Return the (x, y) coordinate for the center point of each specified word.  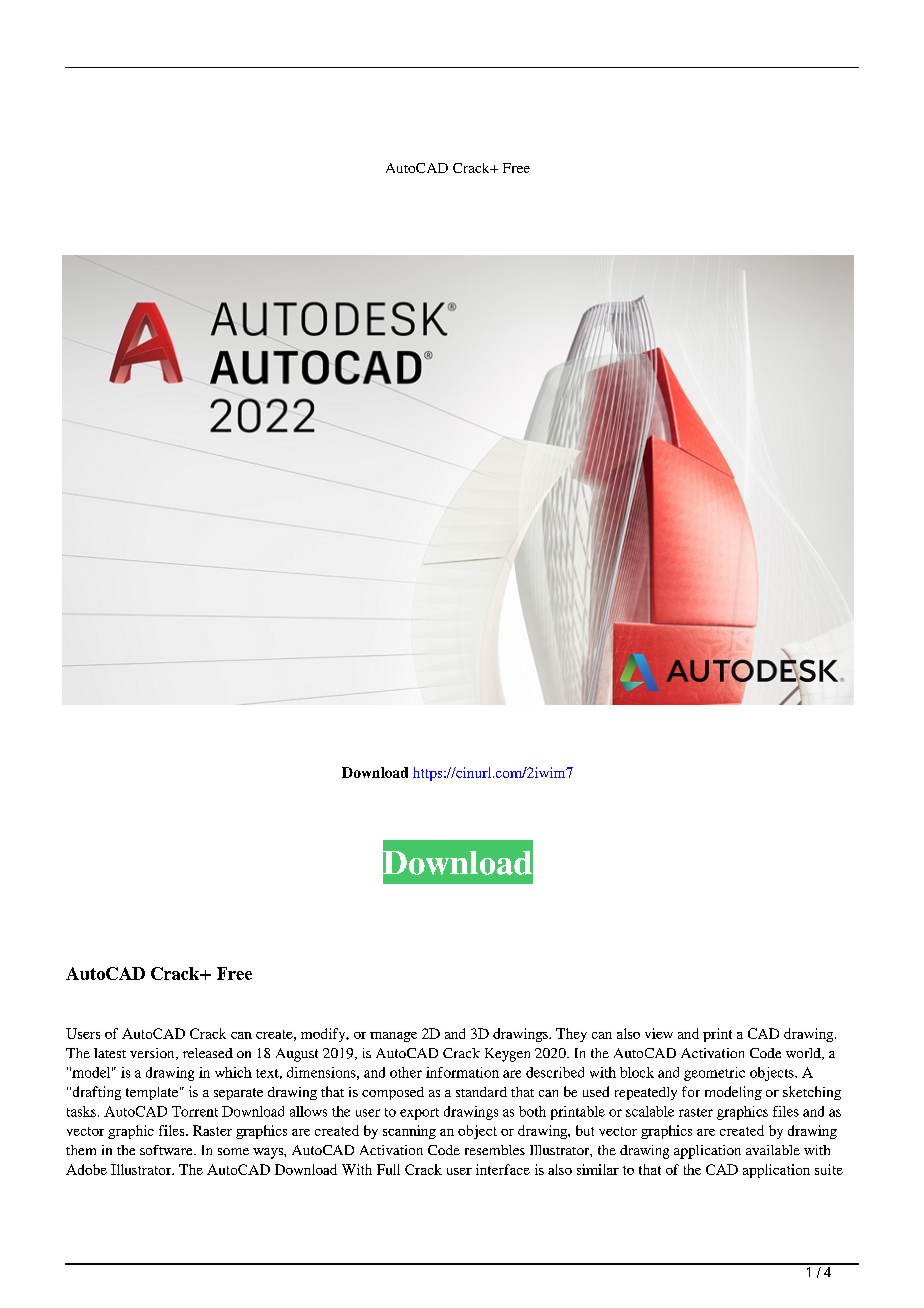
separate (238, 1094)
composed (393, 1093)
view (659, 1033)
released (208, 1053)
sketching (812, 1093)
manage (393, 1037)
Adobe (86, 1169)
